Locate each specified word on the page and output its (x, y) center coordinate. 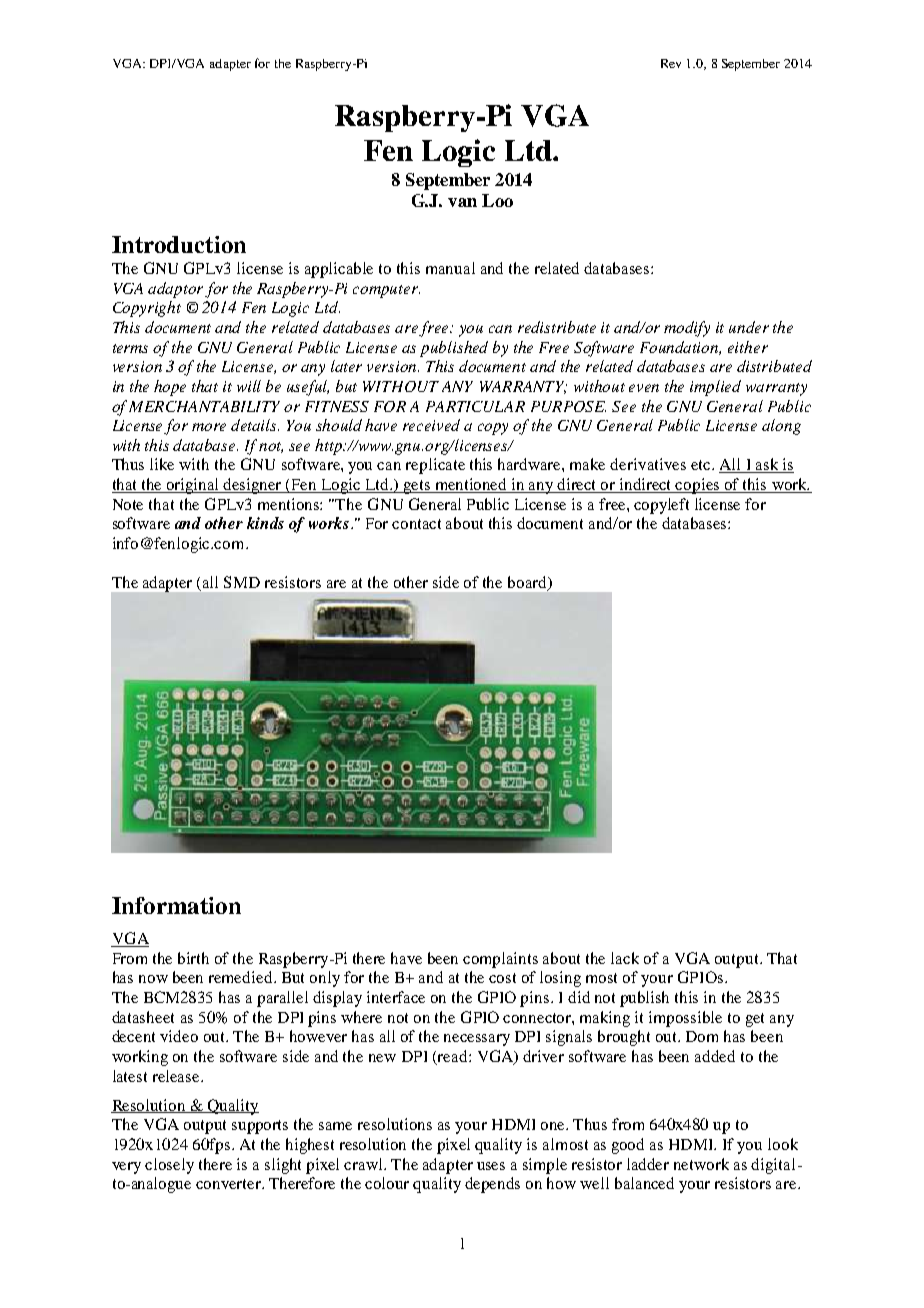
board (528, 583)
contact (416, 524)
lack (625, 958)
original (193, 486)
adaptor (175, 290)
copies (698, 486)
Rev (671, 63)
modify (687, 329)
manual (450, 268)
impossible (685, 1019)
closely (169, 1166)
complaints (500, 960)
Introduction (179, 244)
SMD (242, 582)
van (462, 202)
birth (193, 958)
